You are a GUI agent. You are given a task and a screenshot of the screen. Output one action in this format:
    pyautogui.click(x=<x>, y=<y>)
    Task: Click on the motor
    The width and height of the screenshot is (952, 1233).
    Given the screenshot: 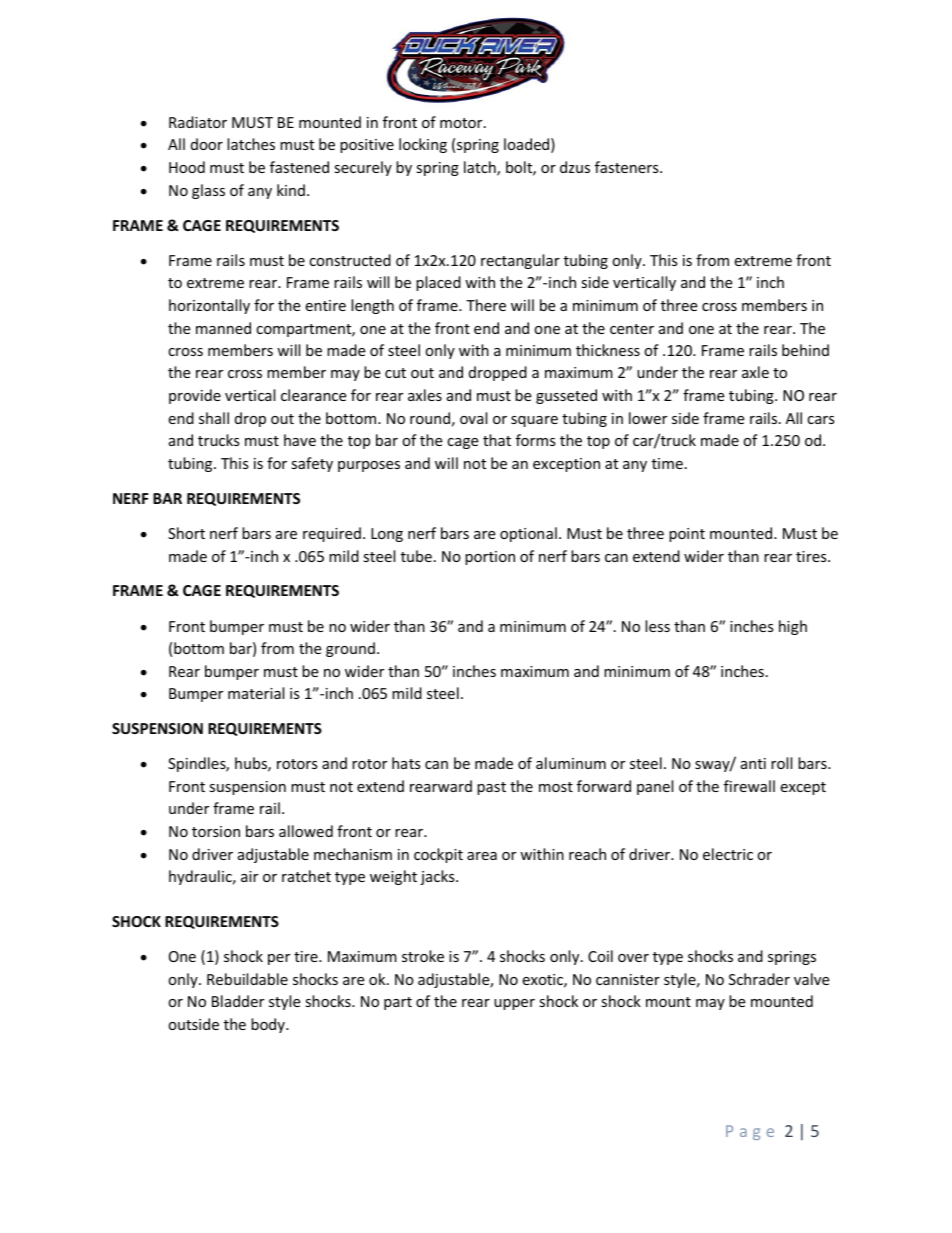 What is the action you would take?
    pyautogui.click(x=462, y=123)
